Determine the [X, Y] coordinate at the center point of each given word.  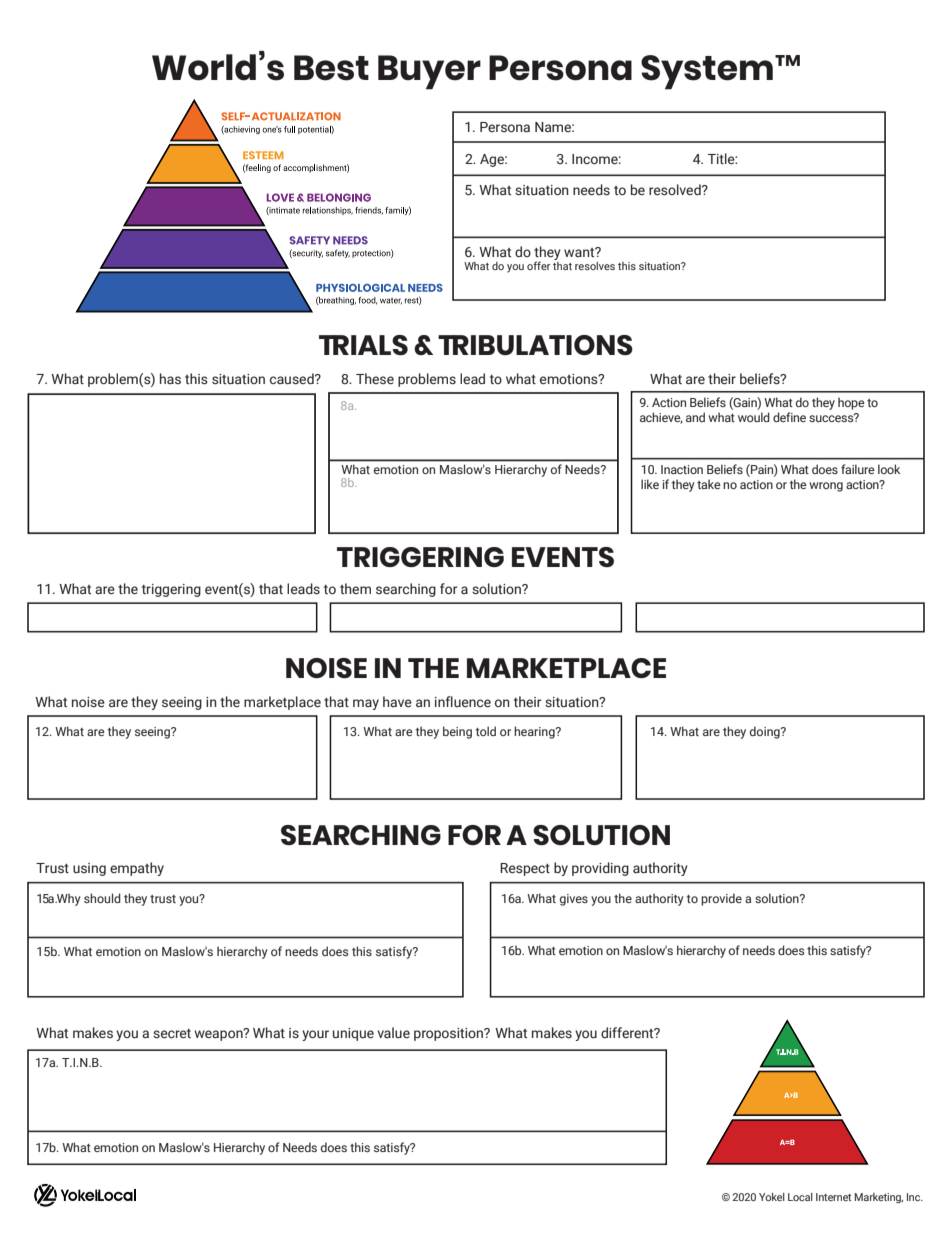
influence [463, 701]
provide [721, 899]
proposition [449, 1034]
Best [331, 68]
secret [172, 1034]
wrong [826, 487]
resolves [595, 266]
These [375, 378]
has [170, 378]
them [355, 588]
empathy [137, 869]
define [789, 417]
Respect [525, 869]
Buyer [429, 72]
